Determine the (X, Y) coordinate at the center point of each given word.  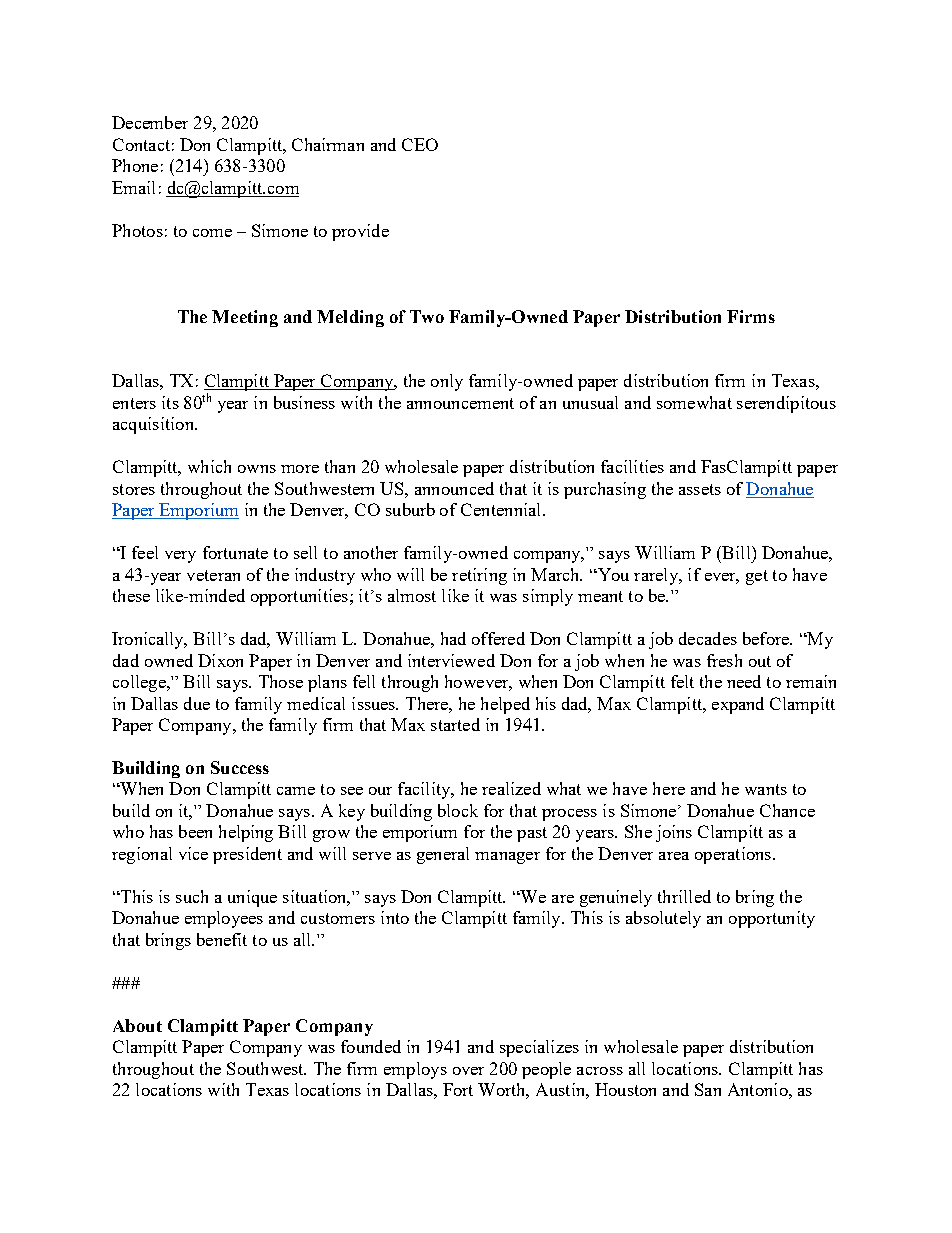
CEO (420, 144)
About (137, 1025)
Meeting (245, 318)
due (197, 703)
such (192, 896)
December (150, 122)
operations (733, 855)
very (180, 557)
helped (505, 705)
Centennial (502, 509)
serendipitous (786, 404)
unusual (590, 402)
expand (738, 705)
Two (427, 316)
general (443, 855)
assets (700, 489)
